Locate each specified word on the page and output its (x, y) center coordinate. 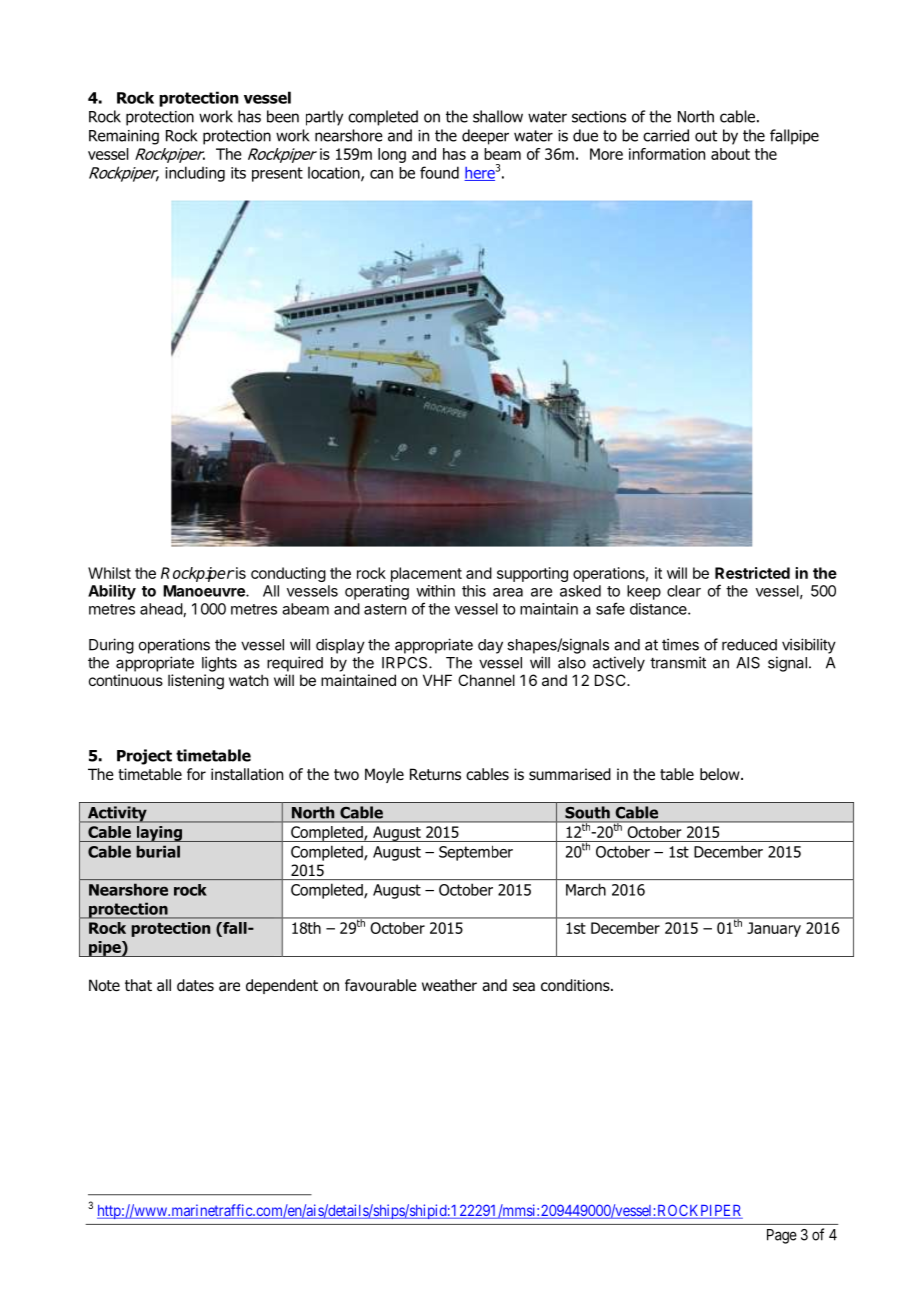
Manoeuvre (205, 591)
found (439, 172)
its (238, 173)
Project (144, 757)
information (667, 154)
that (138, 985)
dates (195, 985)
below (721, 774)
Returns (435, 774)
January (774, 929)
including (195, 174)
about (730, 154)
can (381, 174)
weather (449, 985)
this (474, 591)
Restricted (752, 573)
